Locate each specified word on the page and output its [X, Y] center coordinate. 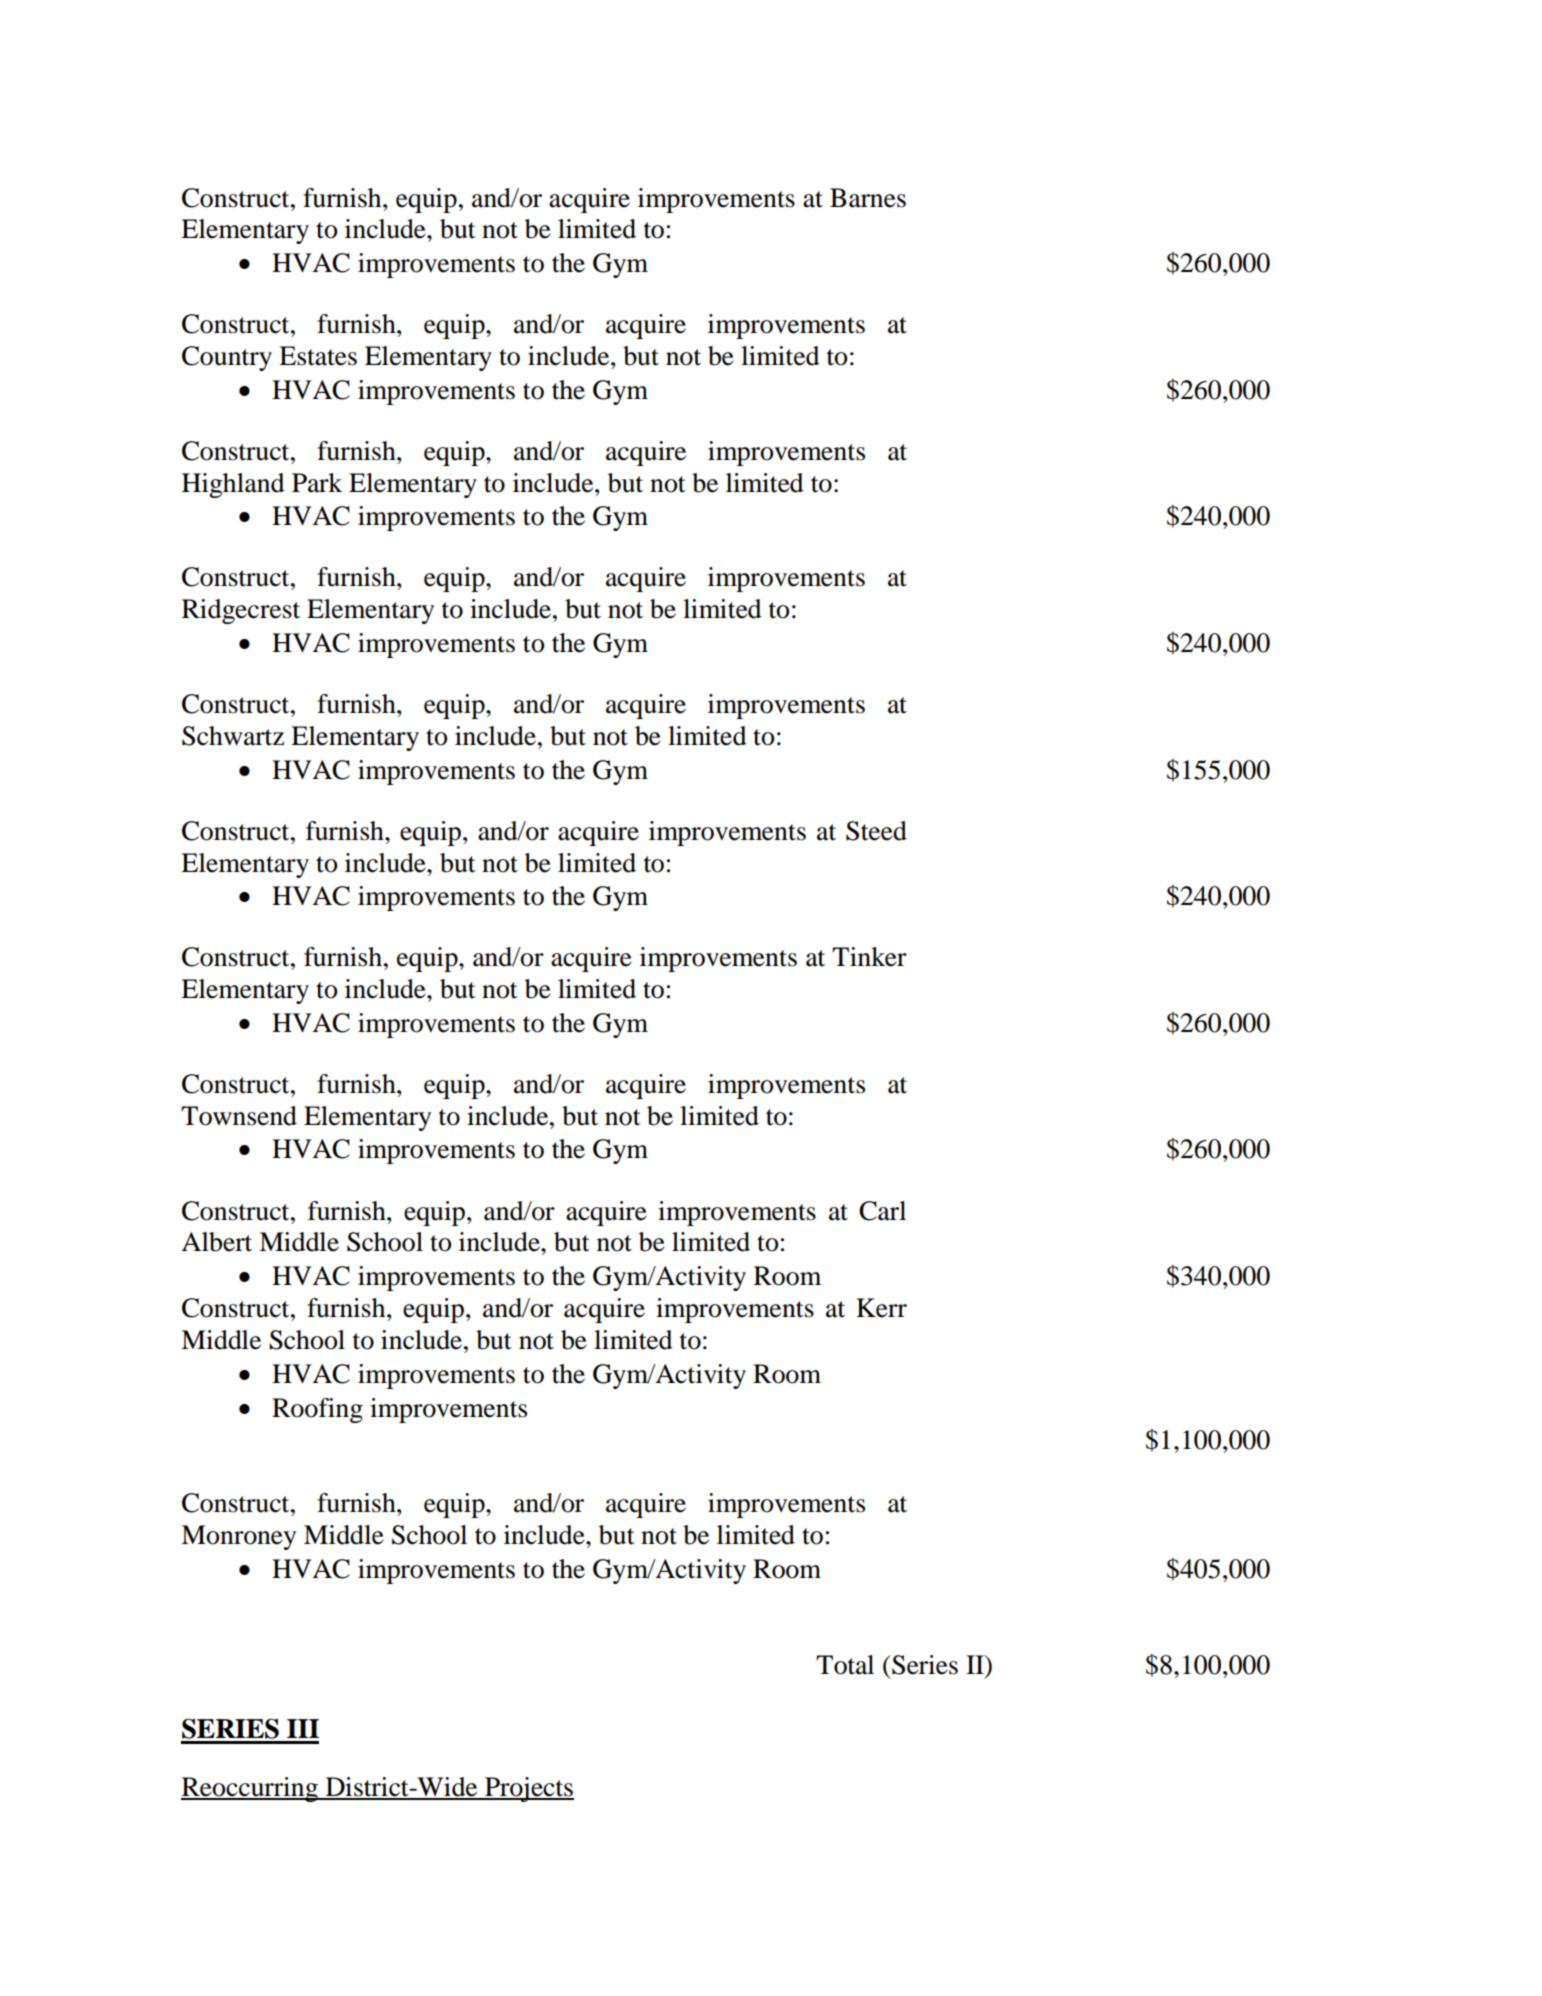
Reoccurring [250, 1789]
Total [845, 1665]
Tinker [869, 957]
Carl [882, 1211]
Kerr [881, 1308]
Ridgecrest [241, 611]
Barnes [868, 198]
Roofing [317, 1410]
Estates [318, 356]
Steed [876, 831]
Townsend [239, 1116]
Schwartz [233, 736]
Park [317, 483]
